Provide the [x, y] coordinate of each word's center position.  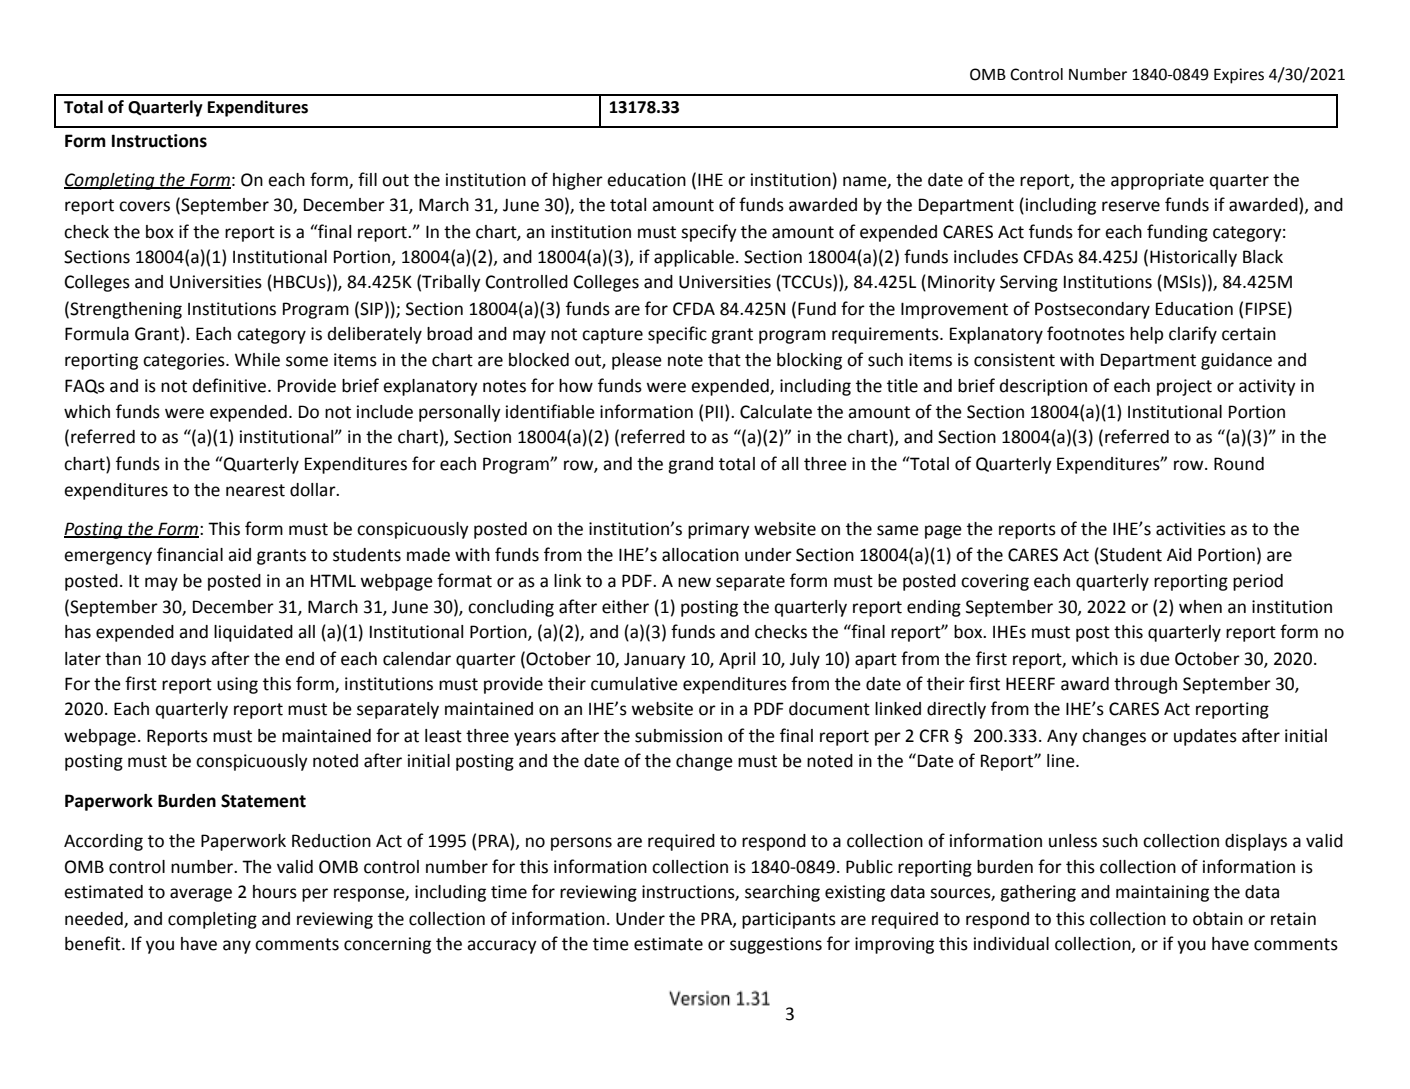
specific [677, 335]
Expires [1239, 76]
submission [678, 736]
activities [1191, 529]
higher [578, 181]
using [237, 685]
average [201, 895]
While [257, 360]
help [1146, 335]
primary [719, 530]
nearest [255, 490]
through [1145, 685]
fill [367, 179]
